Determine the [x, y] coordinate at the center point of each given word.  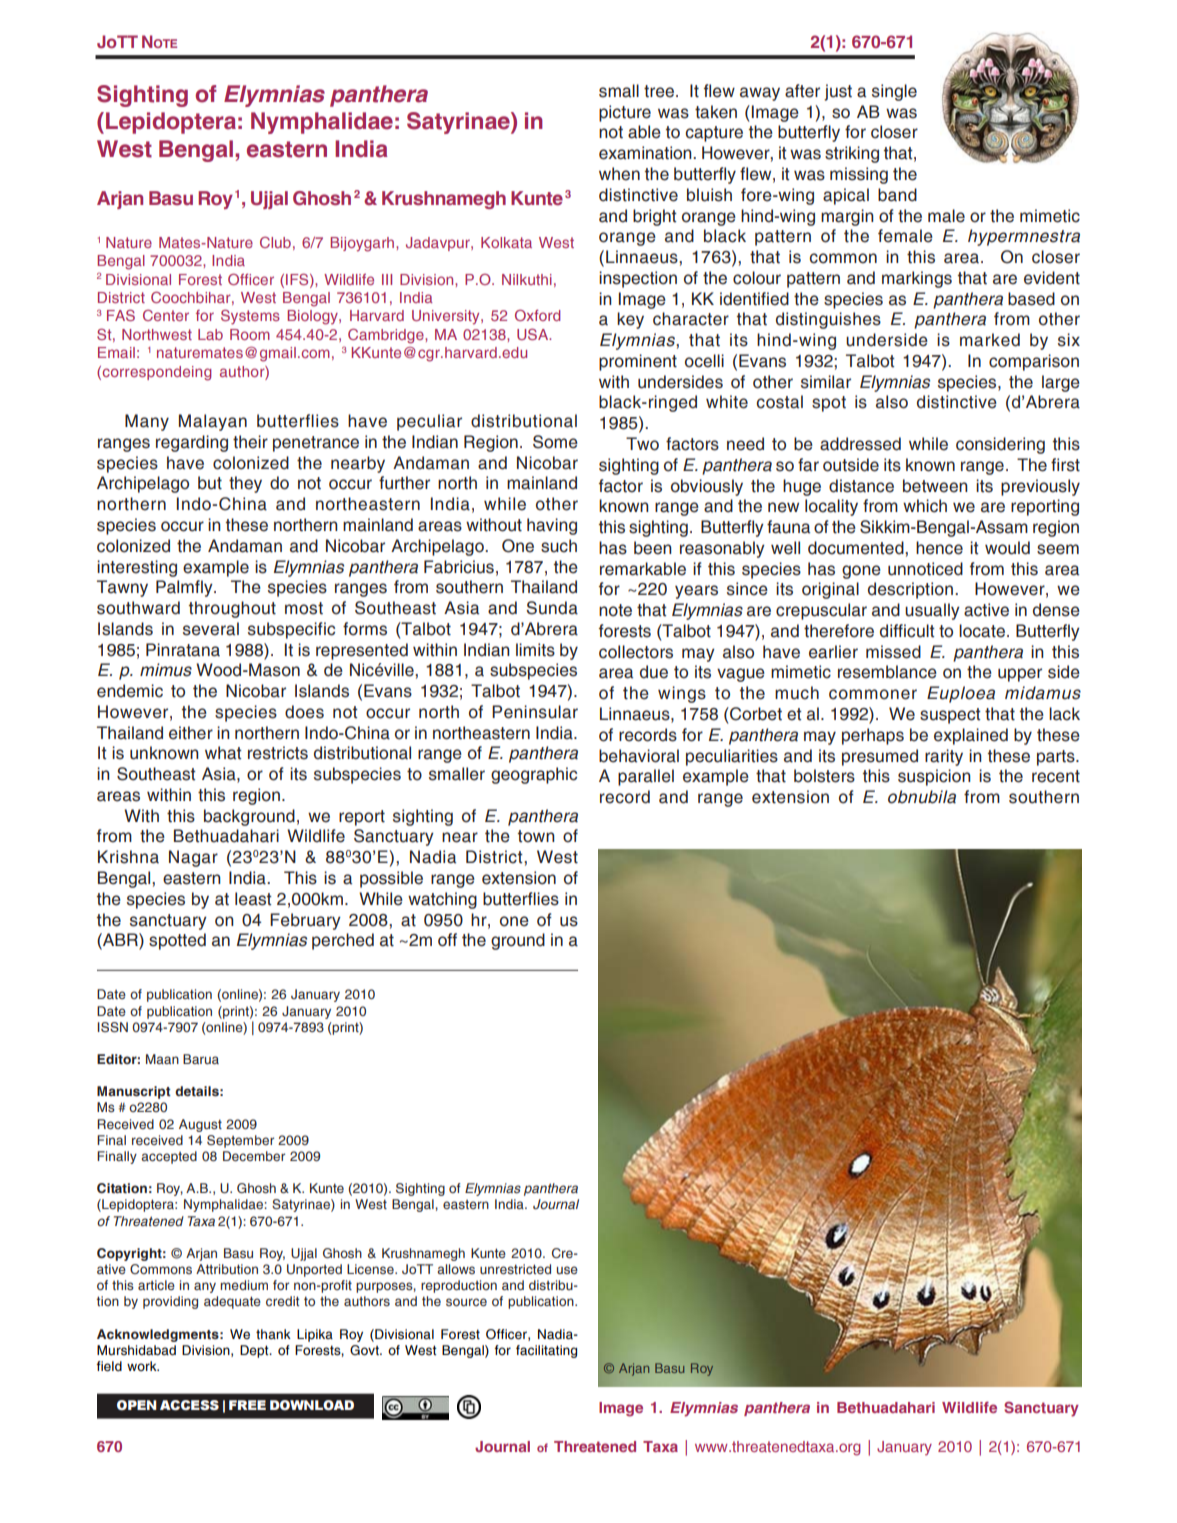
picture [625, 113]
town [536, 836]
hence [939, 548]
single [894, 92]
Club [275, 242]
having [552, 526]
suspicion [934, 777]
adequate [232, 1302]
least [253, 899]
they [245, 484]
